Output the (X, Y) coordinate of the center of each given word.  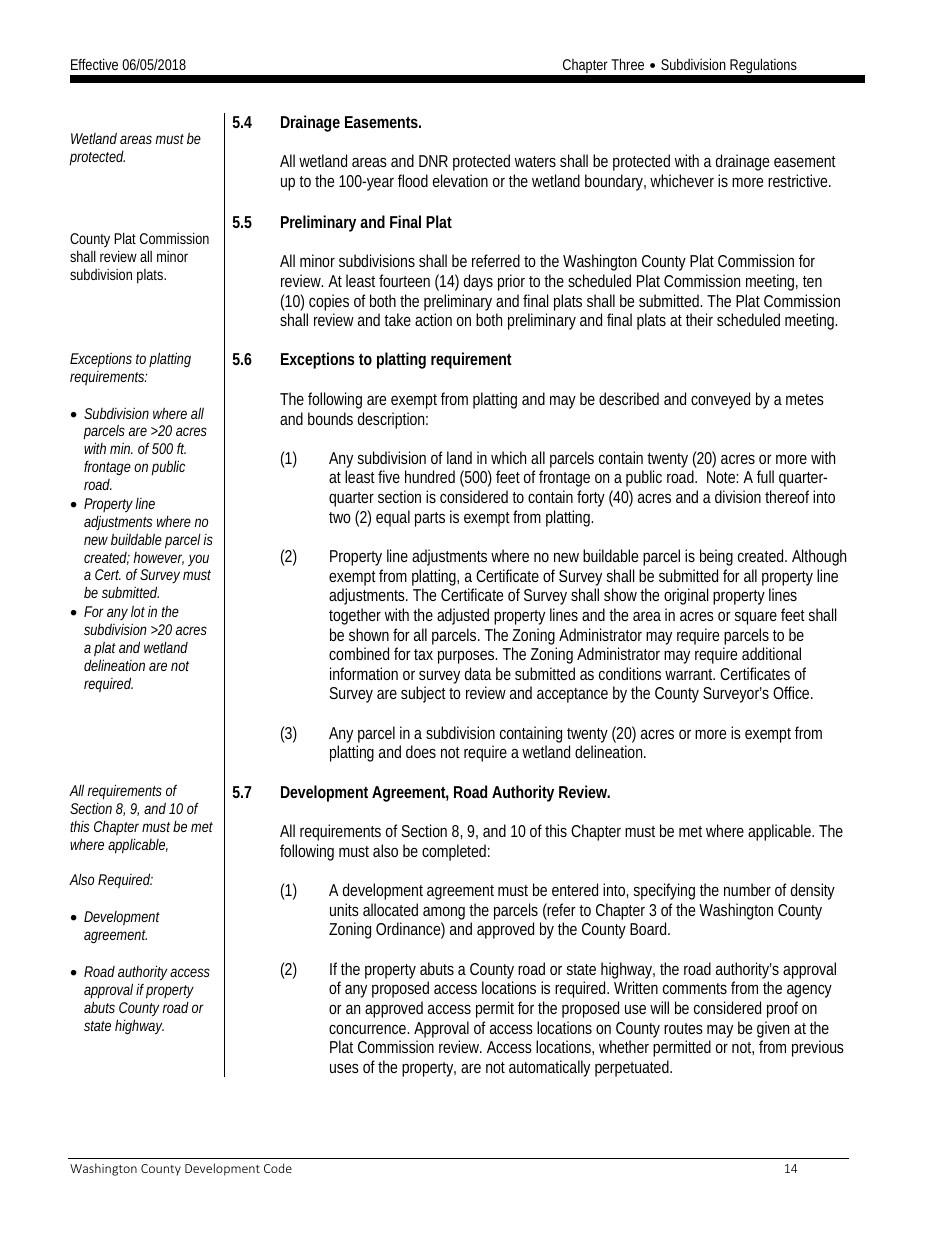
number (747, 889)
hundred (430, 476)
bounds (330, 418)
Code (278, 1168)
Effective (94, 64)
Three (627, 64)
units (344, 909)
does (421, 751)
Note (722, 477)
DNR (433, 161)
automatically (549, 1068)
